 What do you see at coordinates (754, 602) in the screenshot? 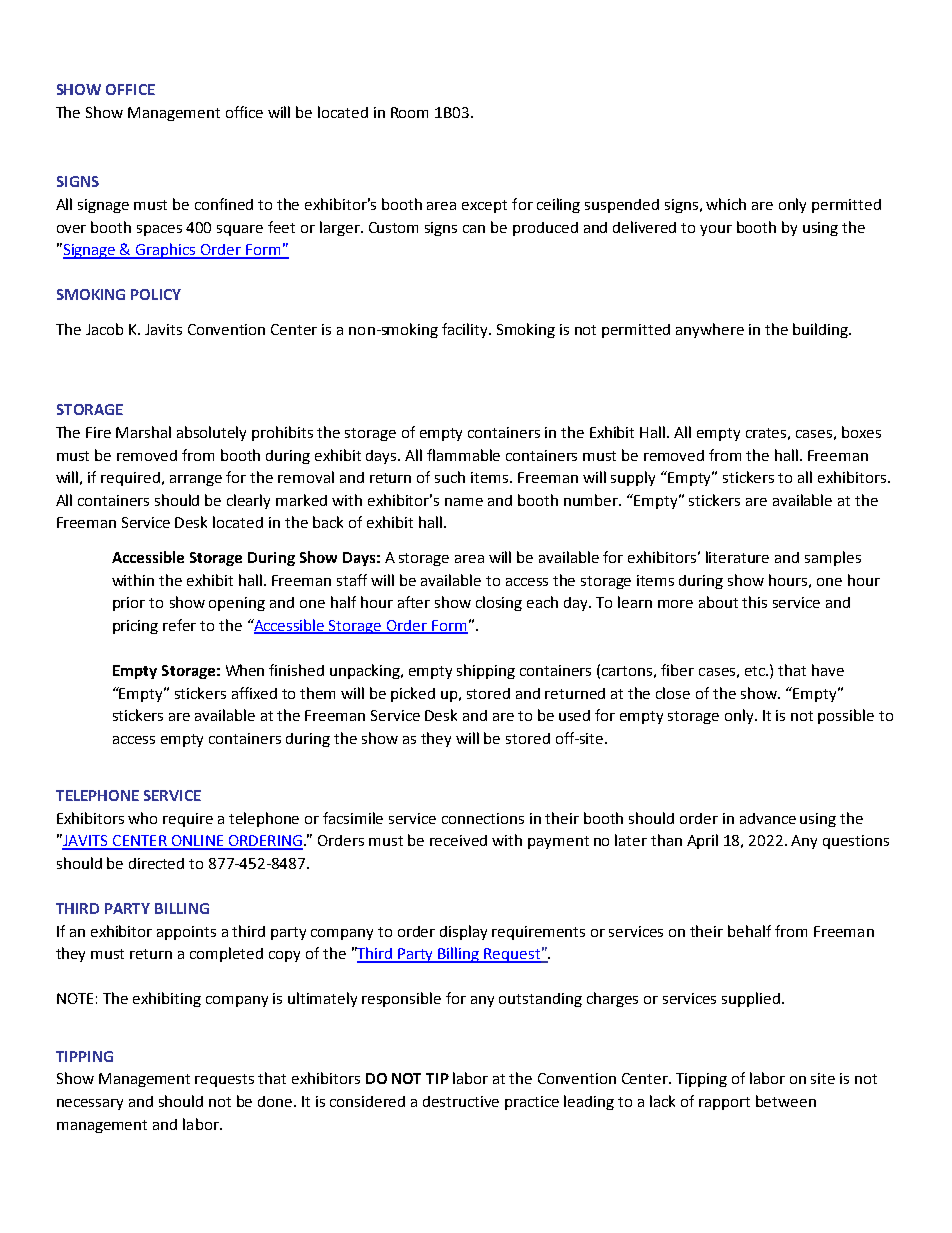
I see `this` at bounding box center [754, 602].
